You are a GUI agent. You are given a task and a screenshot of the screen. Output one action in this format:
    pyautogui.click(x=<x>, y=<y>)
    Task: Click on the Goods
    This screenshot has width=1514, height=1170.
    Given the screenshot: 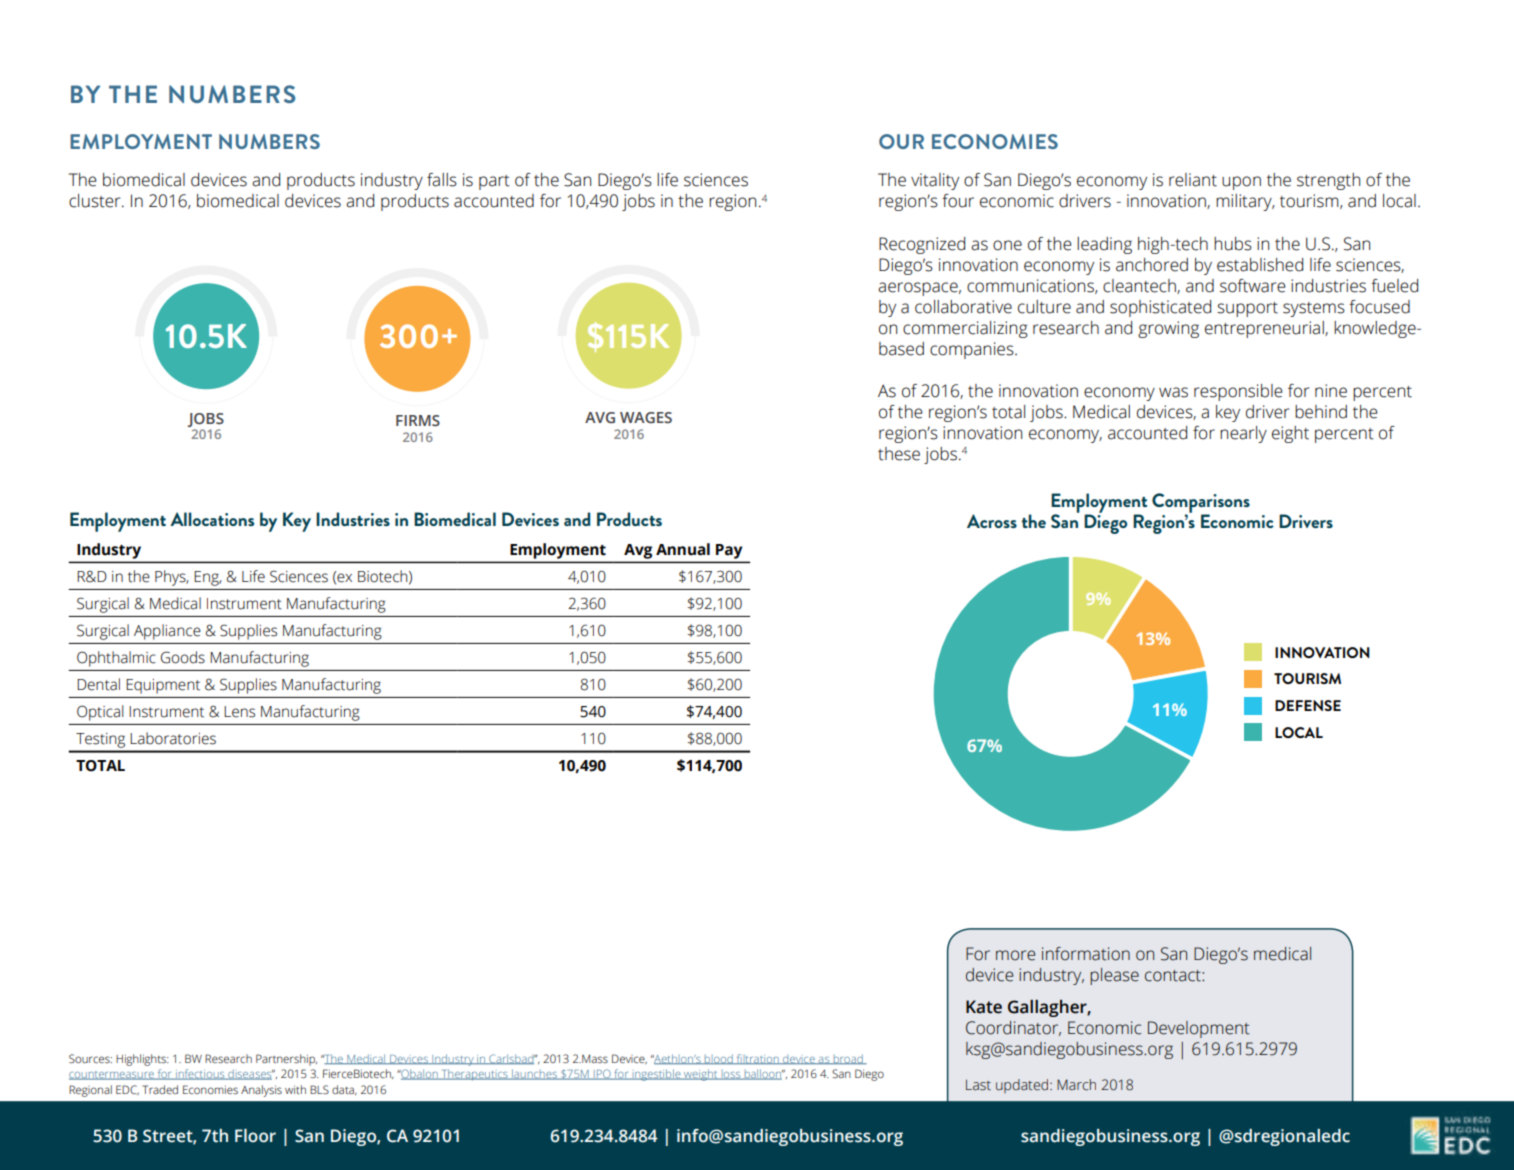 What is the action you would take?
    pyautogui.click(x=183, y=657)
